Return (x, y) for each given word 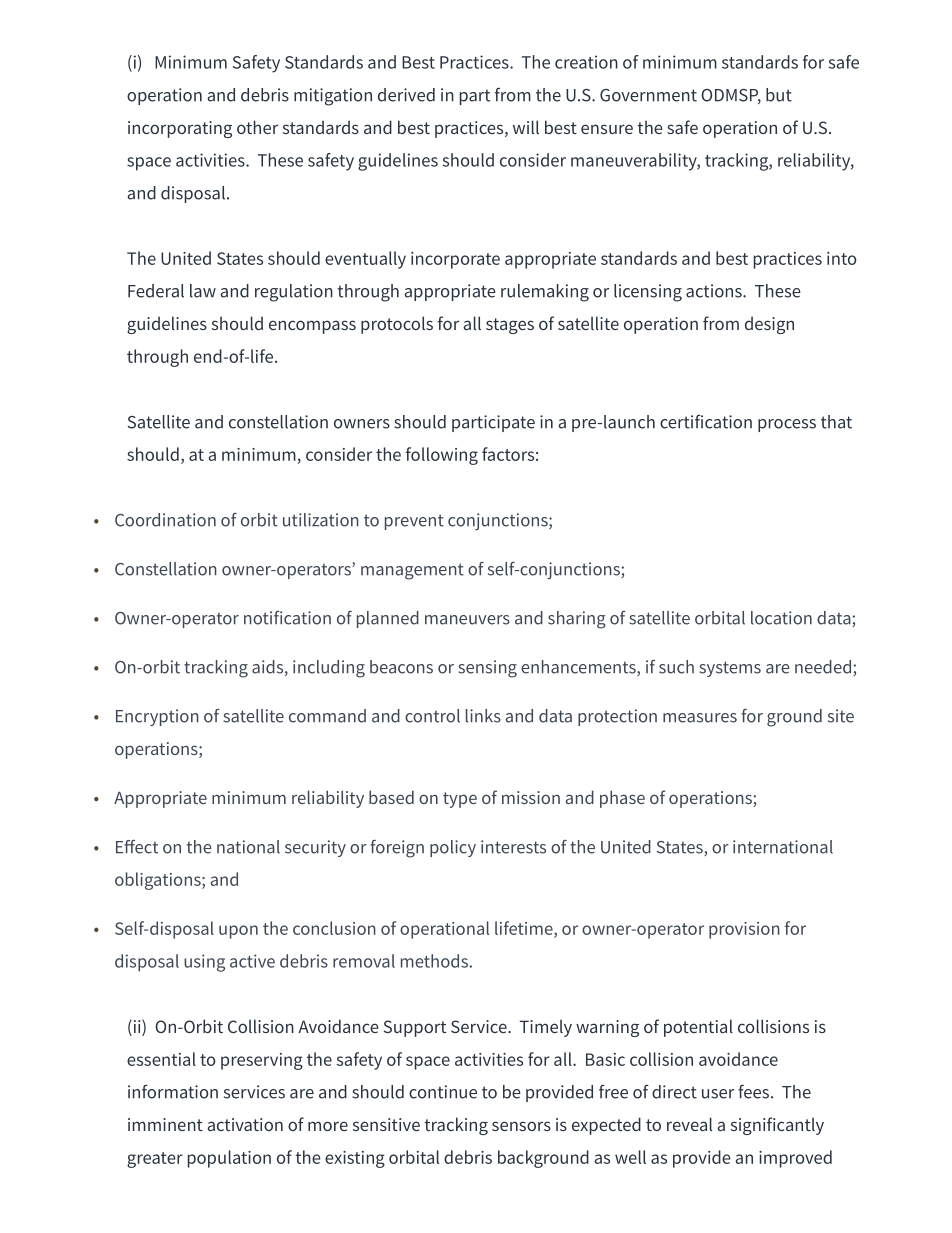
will (526, 127)
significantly (777, 1126)
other (257, 127)
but (779, 95)
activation (245, 1124)
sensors (521, 1126)
